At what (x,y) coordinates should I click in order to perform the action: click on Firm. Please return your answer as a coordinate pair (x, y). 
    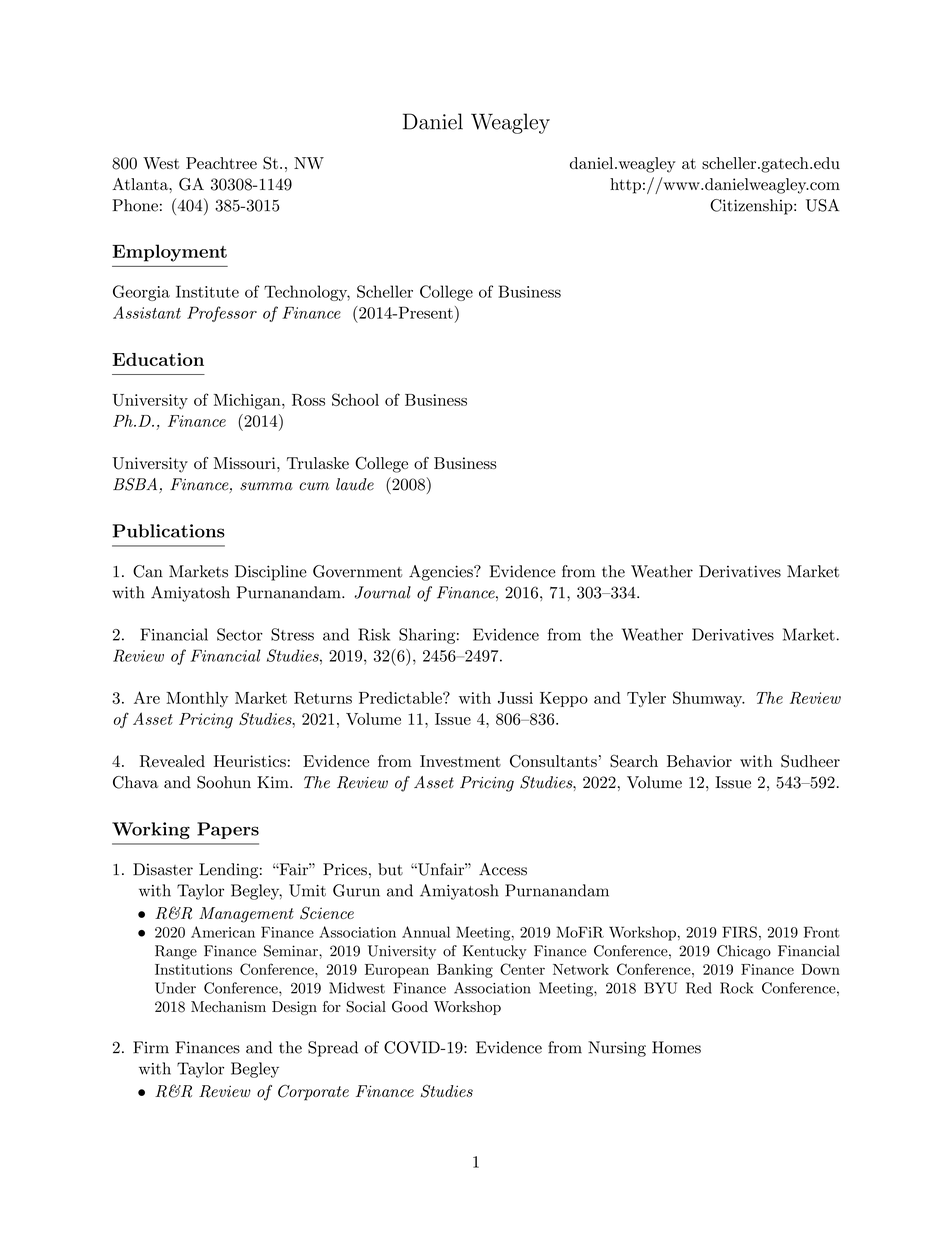
    Looking at the image, I should click on (151, 1047).
